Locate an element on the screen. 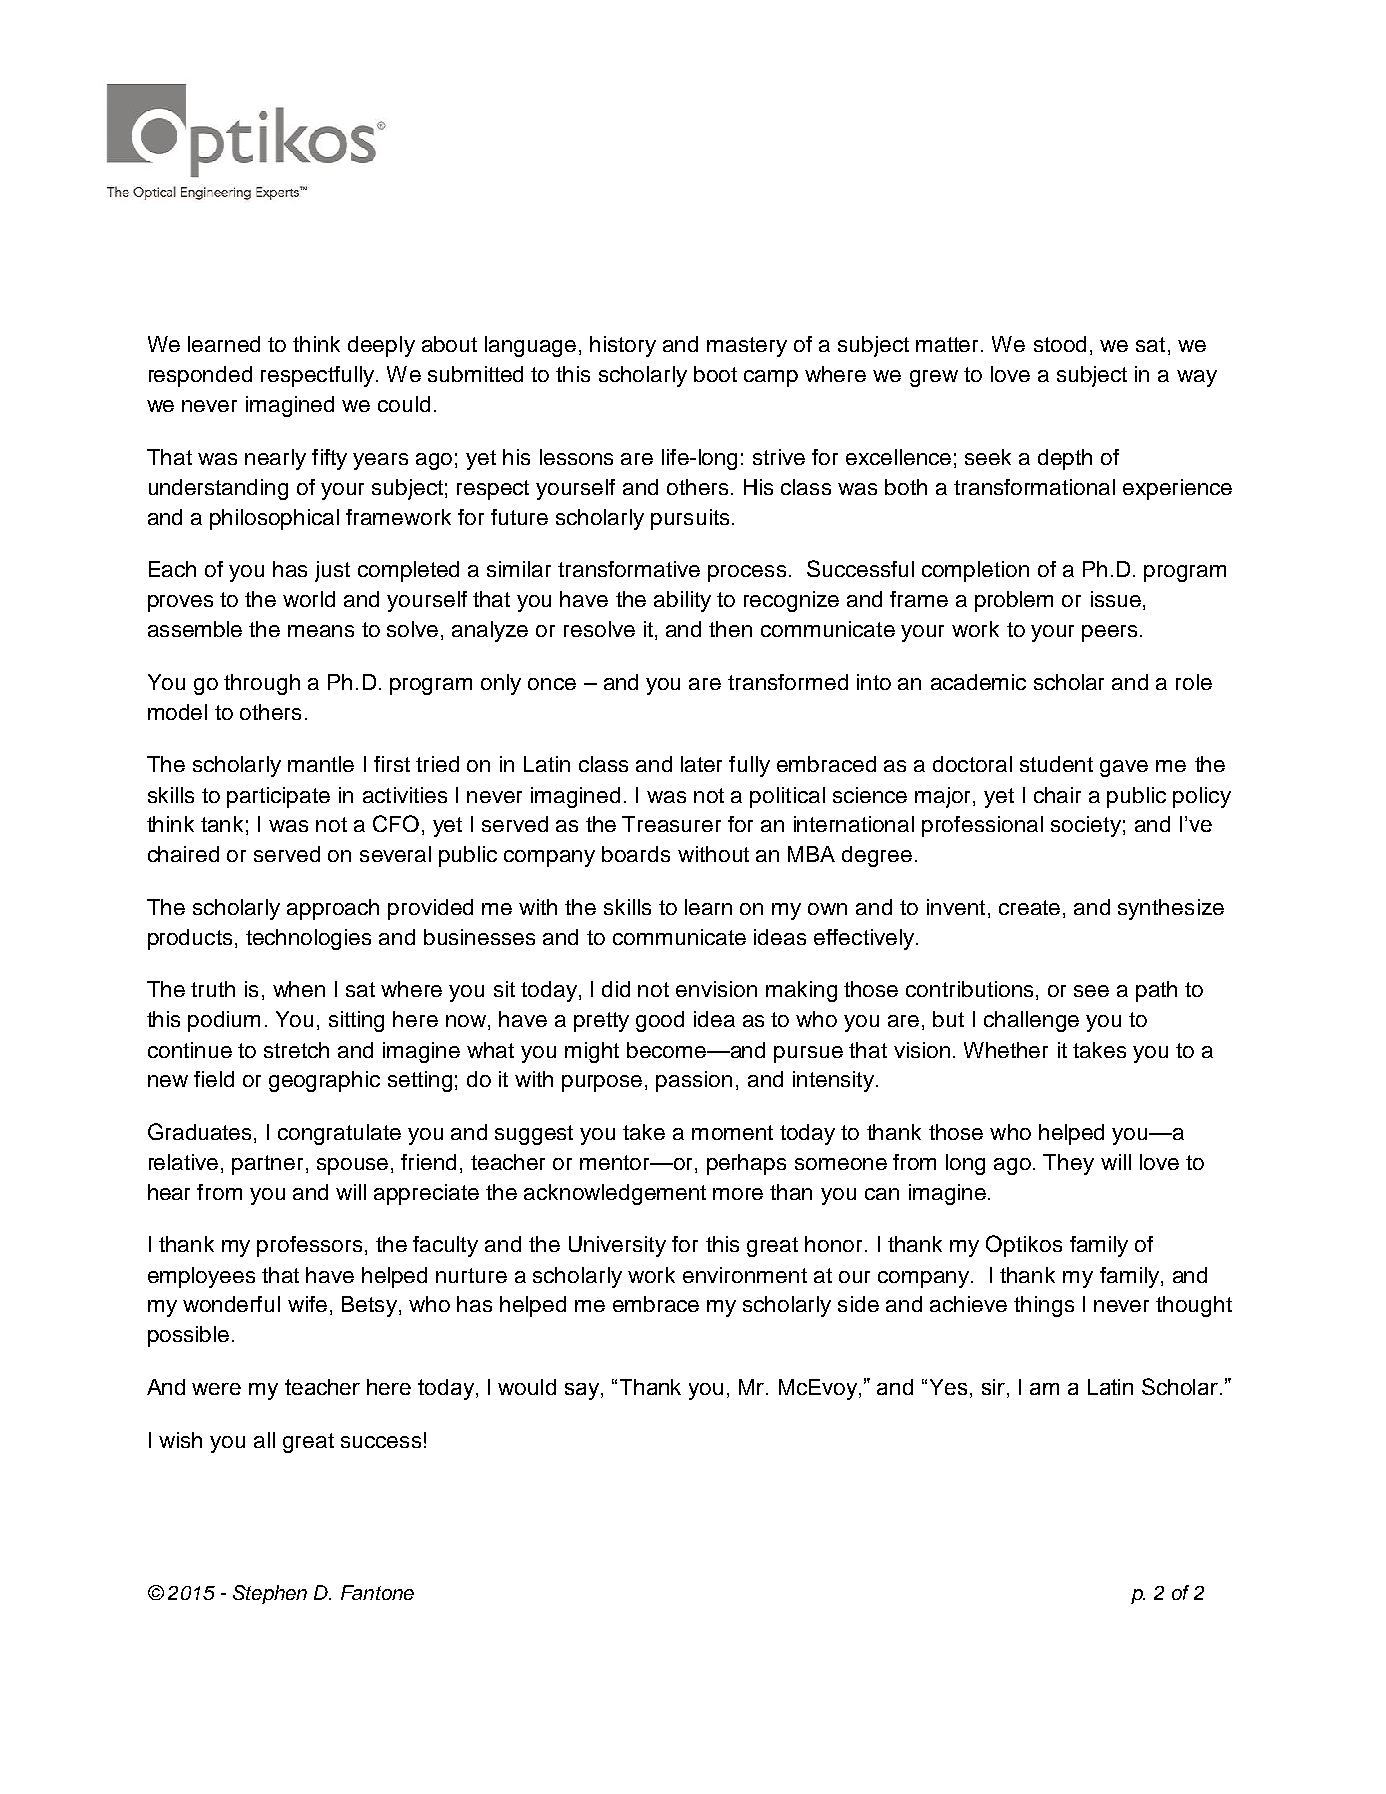  sir is located at coordinates (993, 1387).
